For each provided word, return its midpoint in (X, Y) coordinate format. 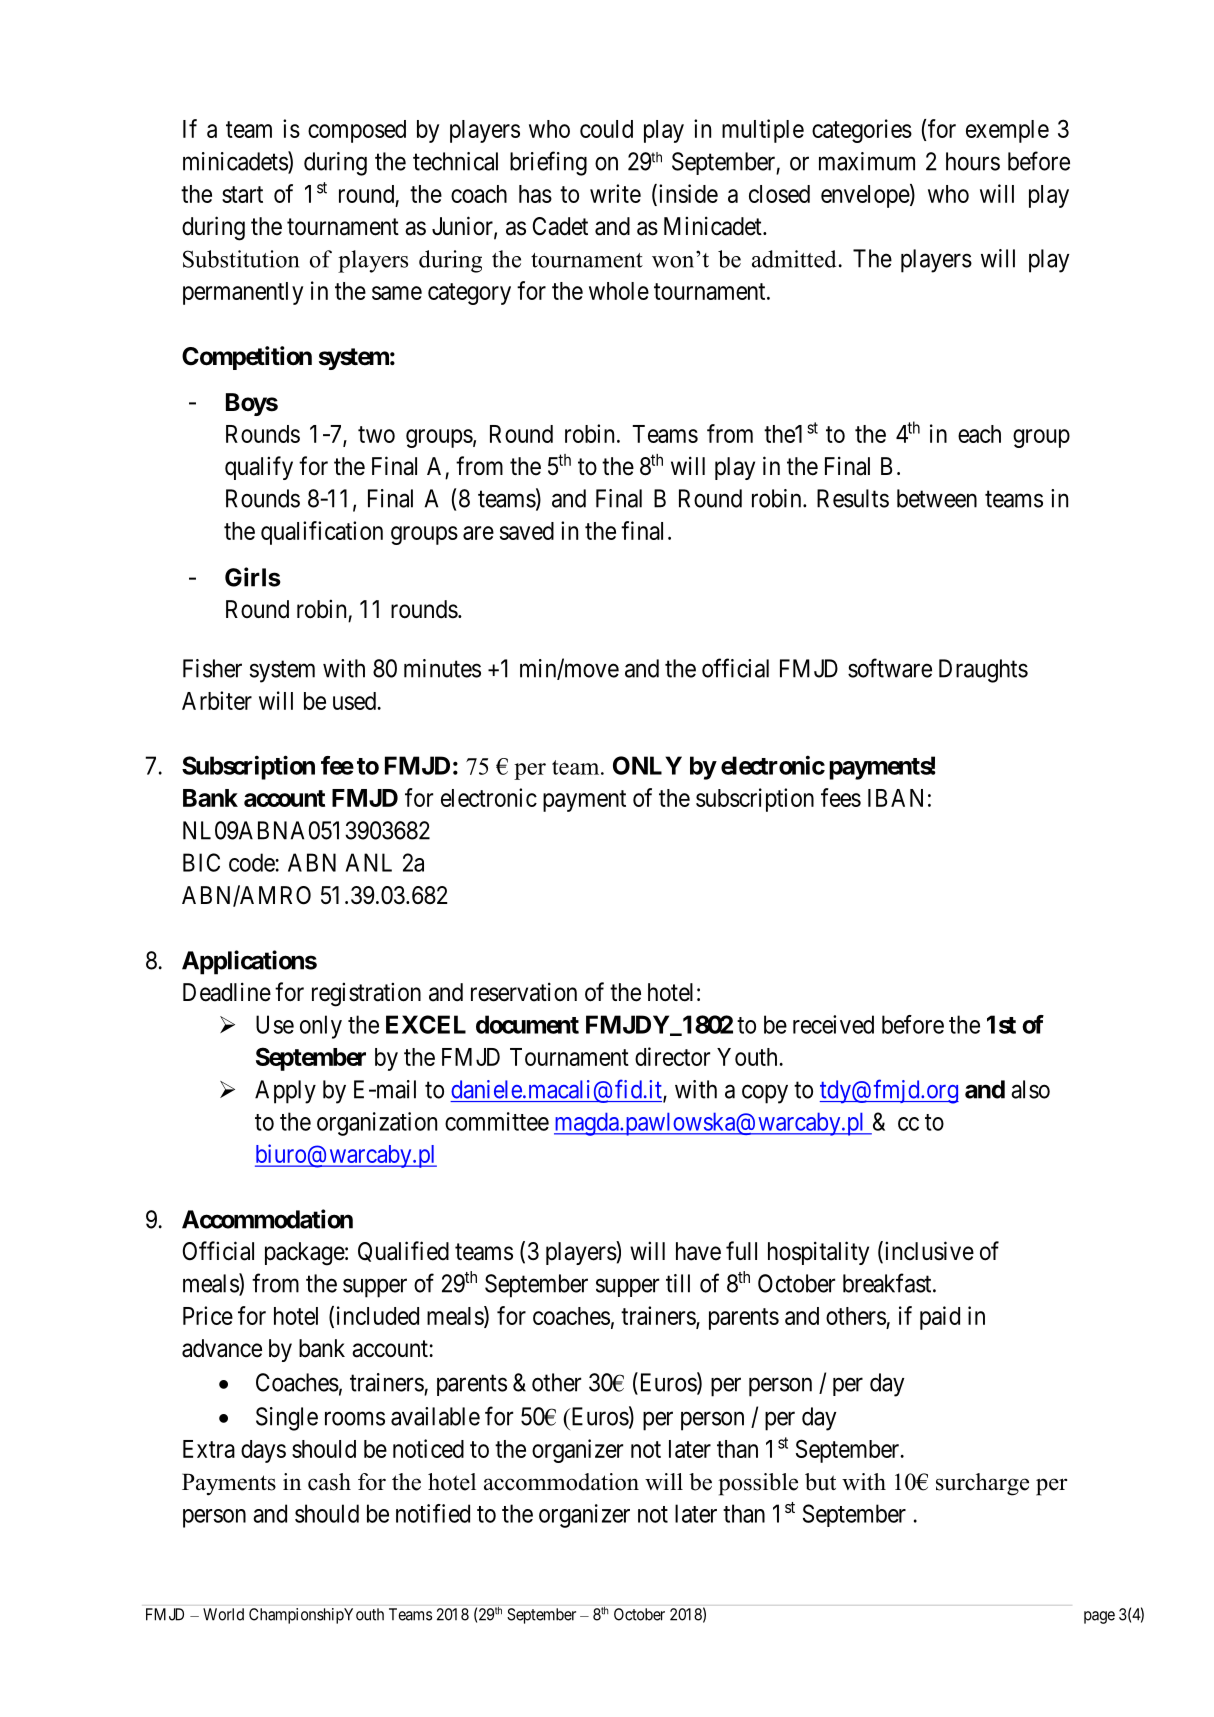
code (252, 862)
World (223, 1614)
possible (758, 1484)
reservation (524, 992)
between (937, 498)
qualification (322, 533)
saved (527, 531)
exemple (1007, 131)
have (698, 1251)
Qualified (403, 1251)
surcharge (982, 1484)
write (615, 193)
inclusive (928, 1252)
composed (357, 131)
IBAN (895, 798)
